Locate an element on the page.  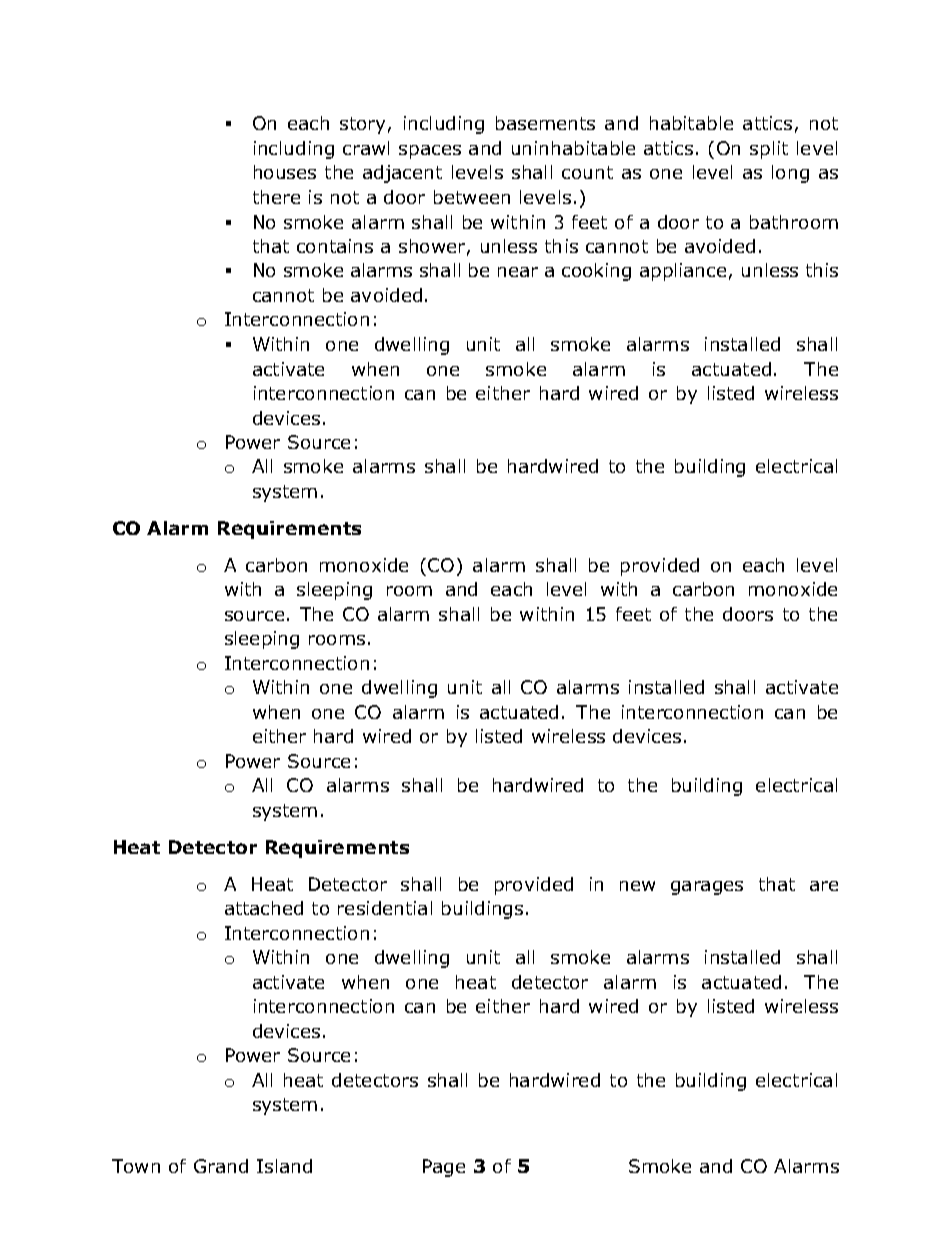
appliance is located at coordinates (683, 272).
